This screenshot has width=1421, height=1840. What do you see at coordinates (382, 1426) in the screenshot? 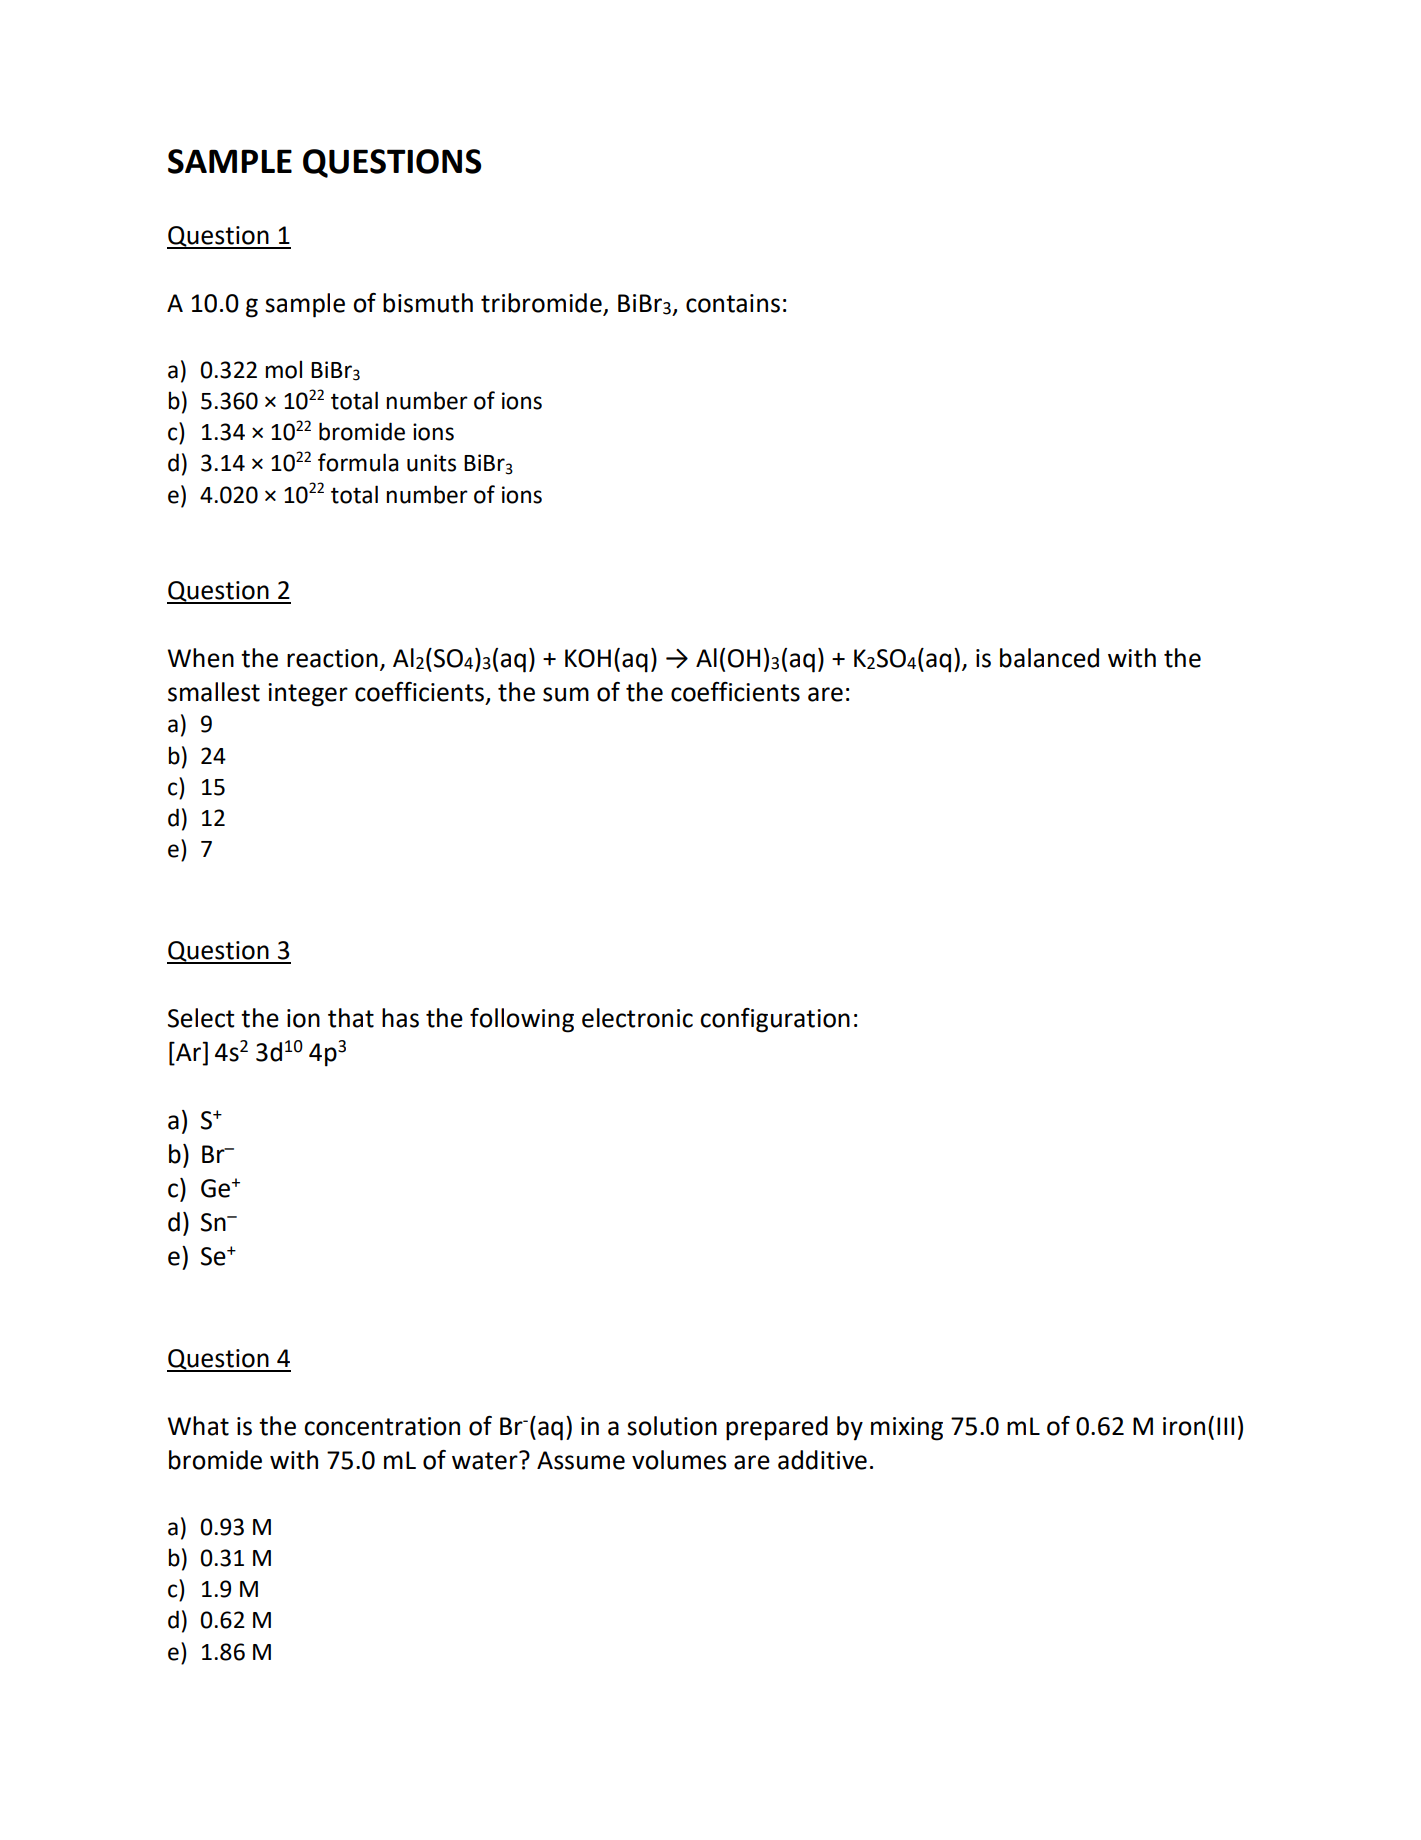
I see `concentration` at bounding box center [382, 1426].
